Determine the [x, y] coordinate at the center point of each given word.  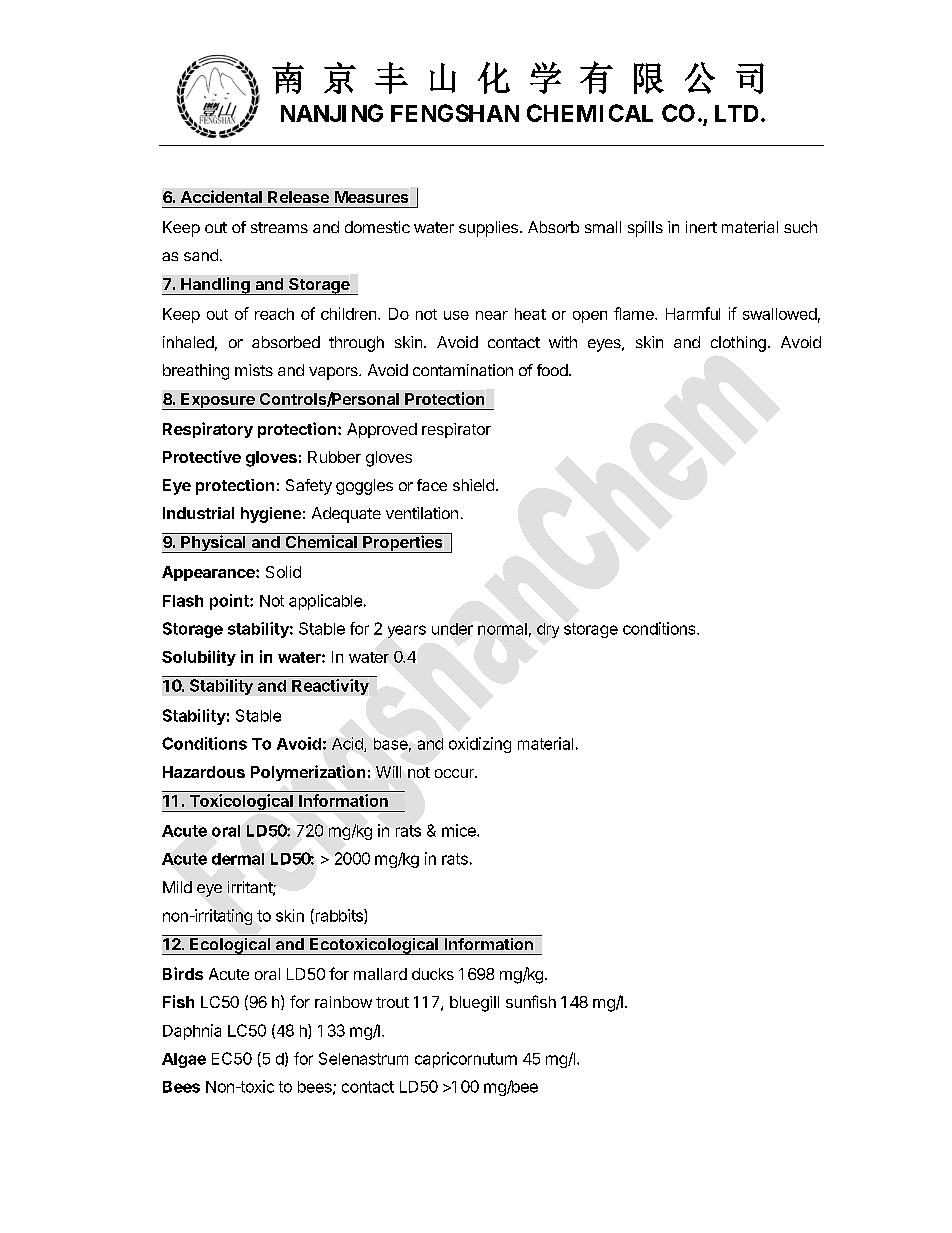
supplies [488, 229]
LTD [736, 113]
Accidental [221, 196]
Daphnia [192, 1032]
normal [502, 629]
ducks [433, 974]
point [230, 602]
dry [548, 630]
